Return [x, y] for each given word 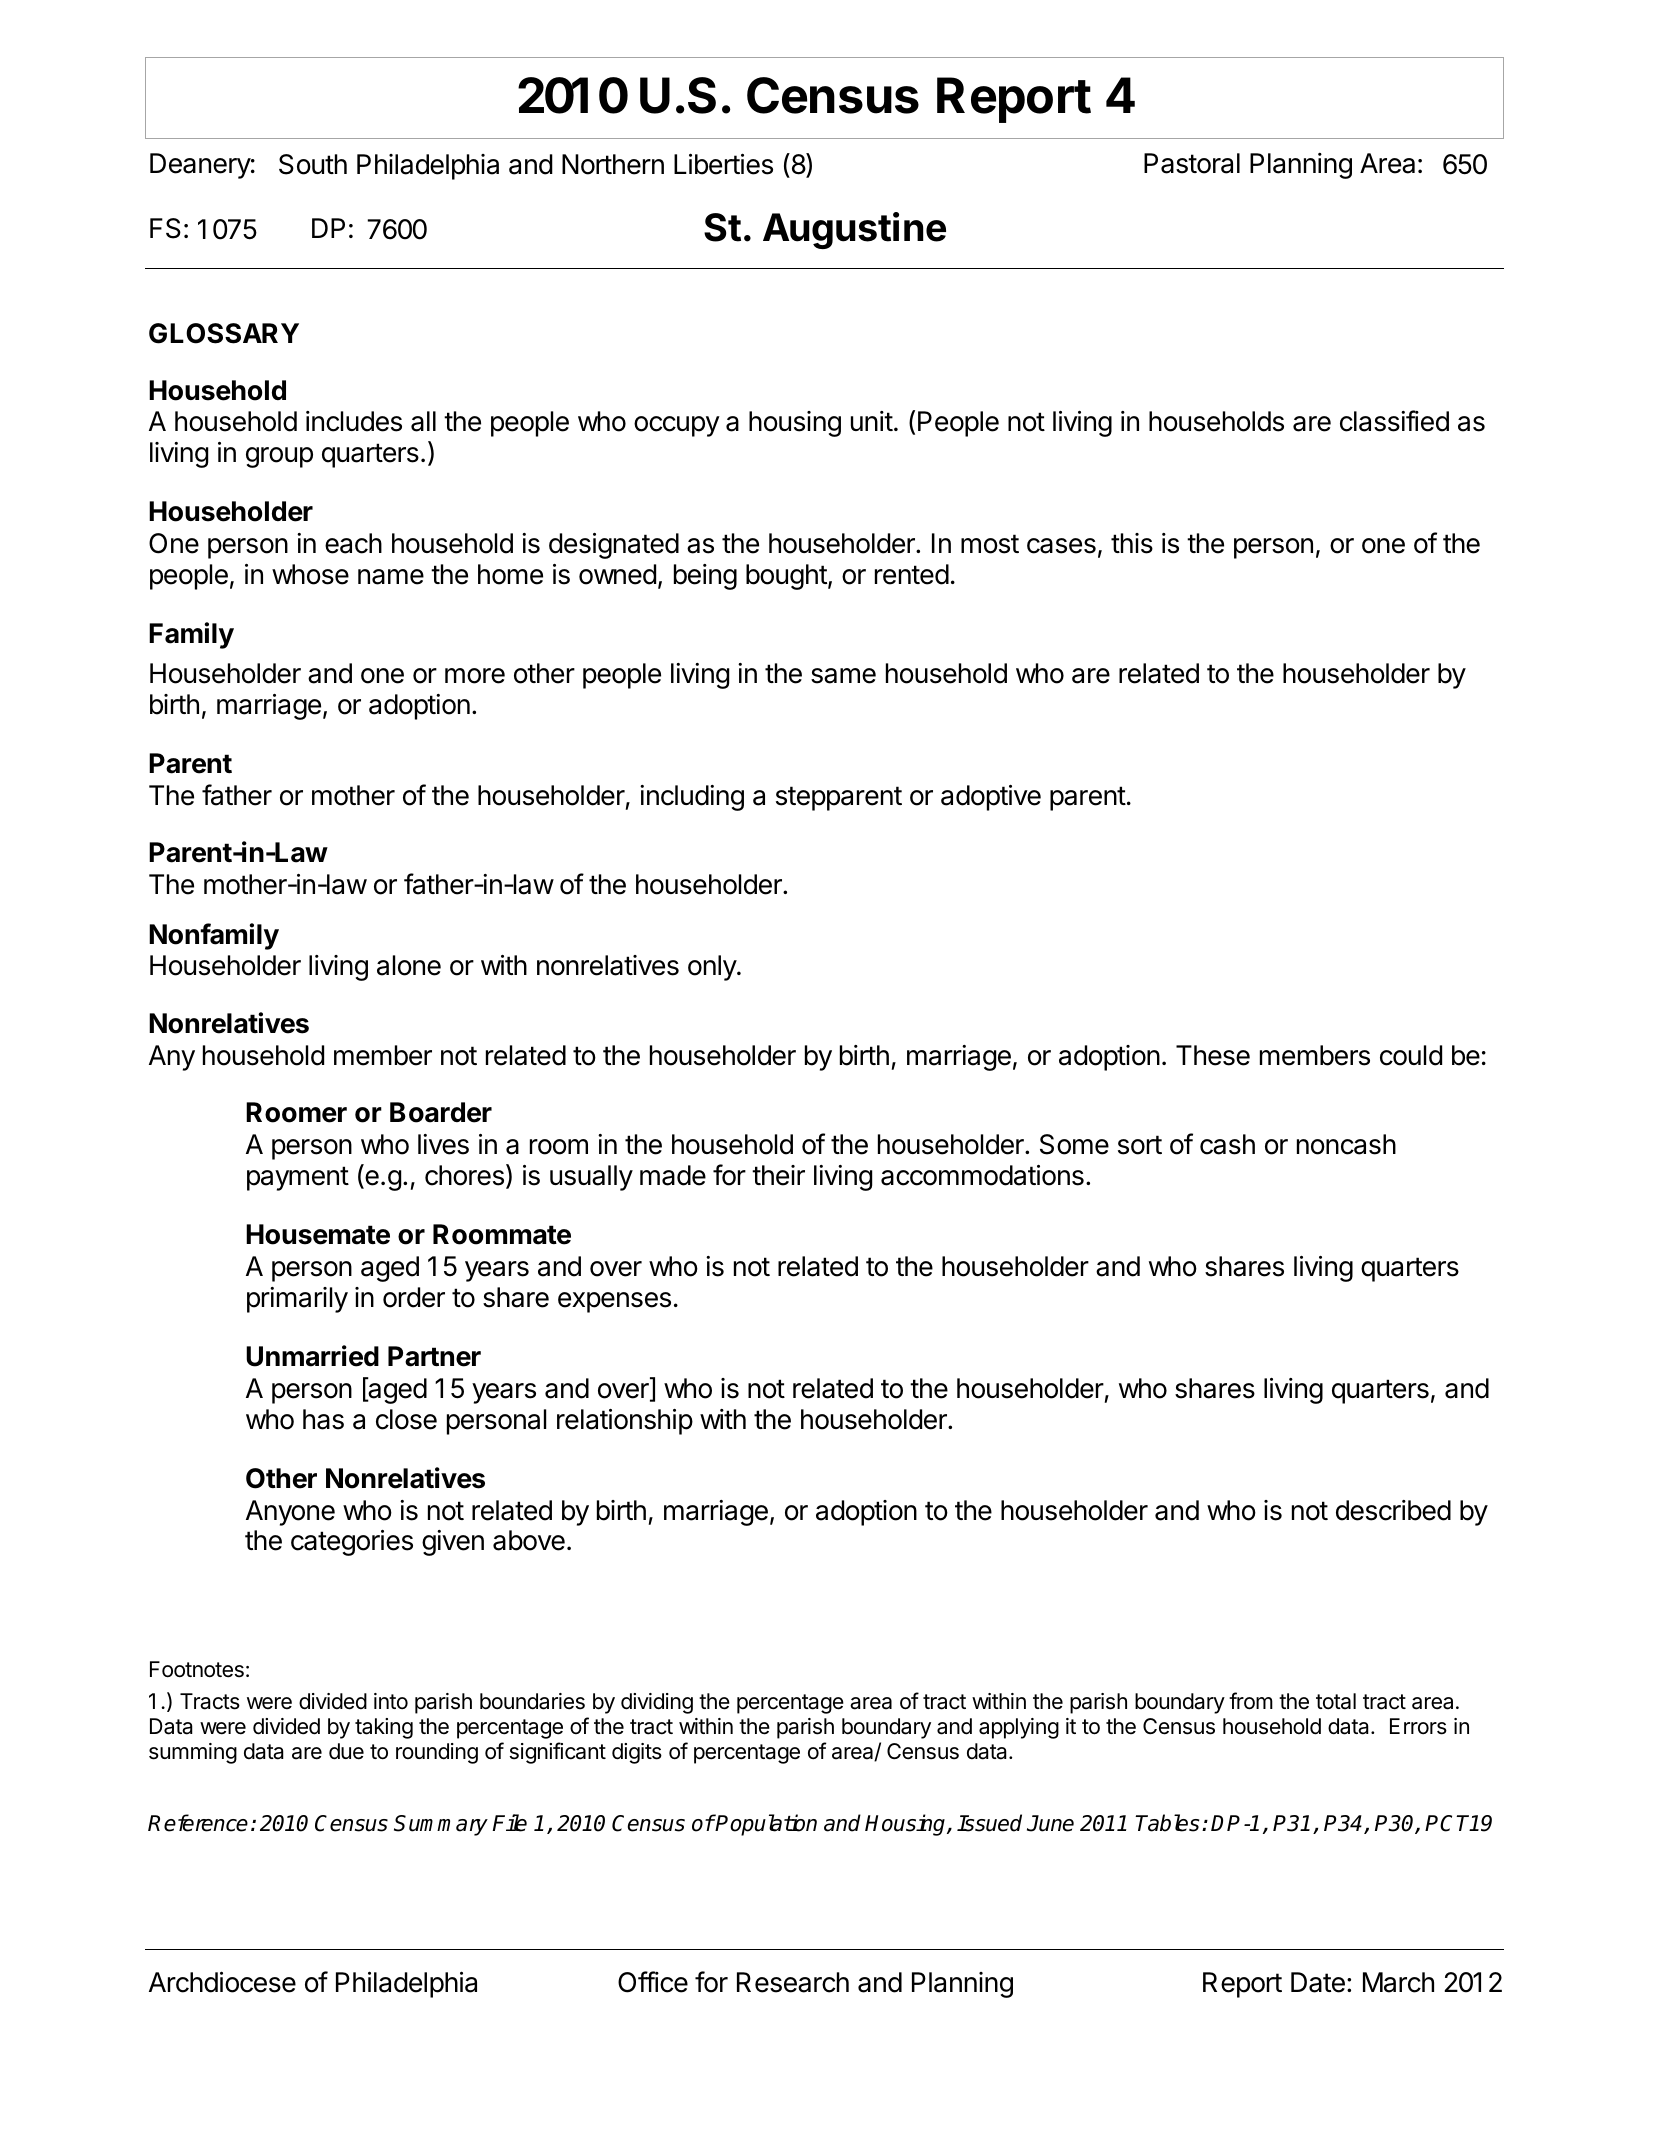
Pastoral [1192, 163]
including [692, 798]
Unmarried [312, 1356]
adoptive [991, 798]
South [313, 164]
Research [793, 1982]
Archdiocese [222, 1982]
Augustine [854, 230]
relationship [625, 1422]
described [1393, 1510]
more [475, 676]
